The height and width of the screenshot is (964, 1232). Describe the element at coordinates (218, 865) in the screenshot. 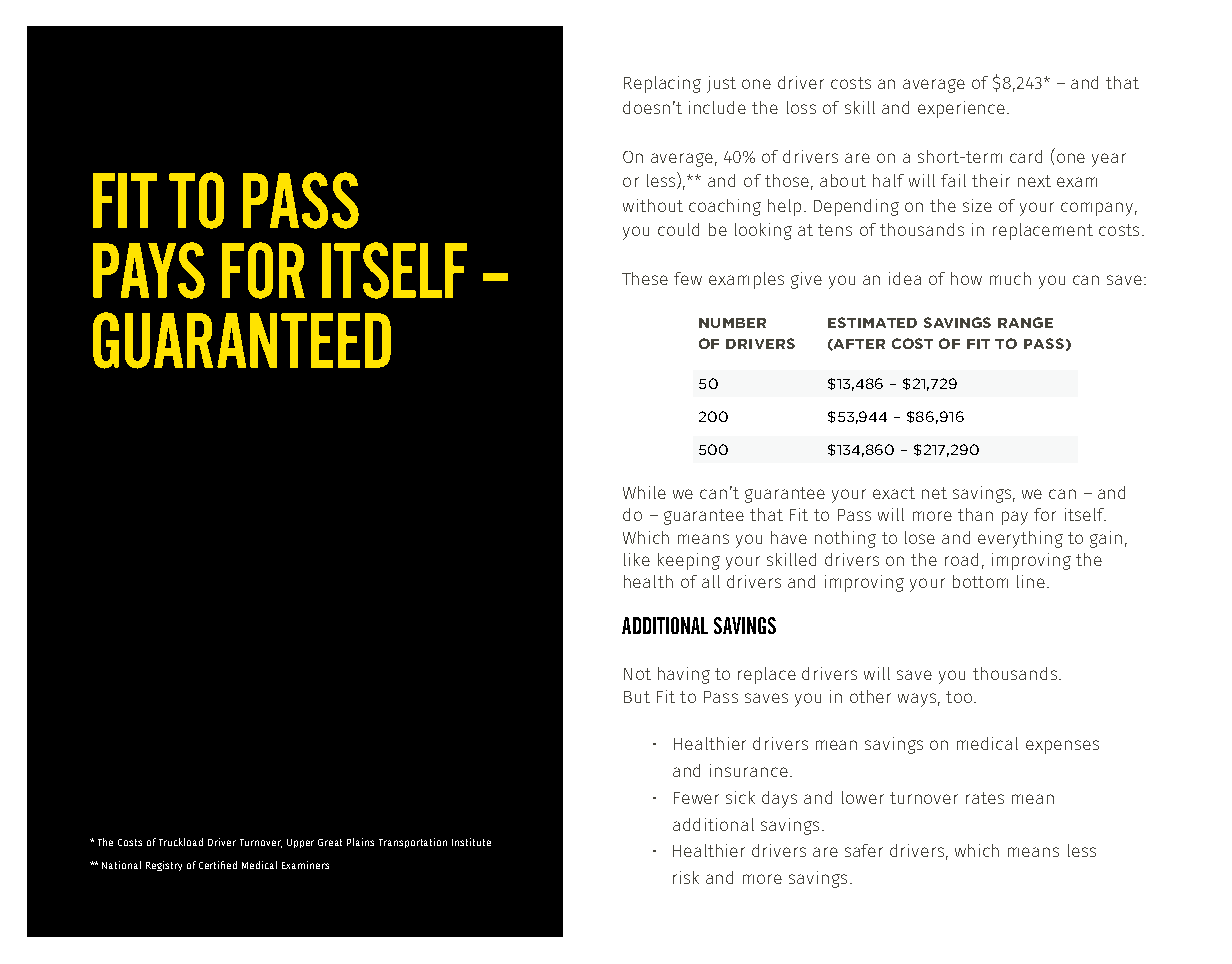

I see `Certified` at that location.
